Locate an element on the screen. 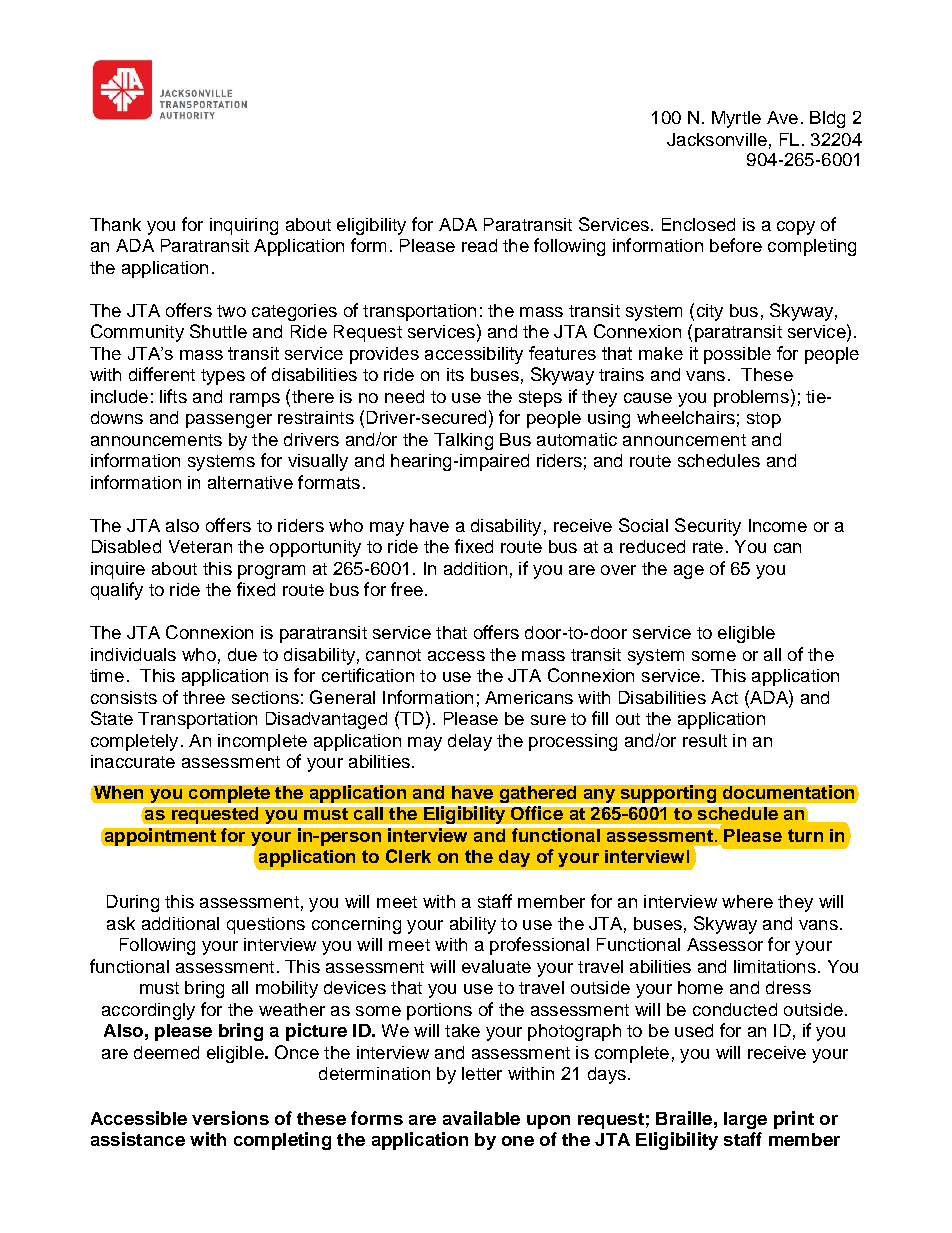  available is located at coordinates (481, 1118).
